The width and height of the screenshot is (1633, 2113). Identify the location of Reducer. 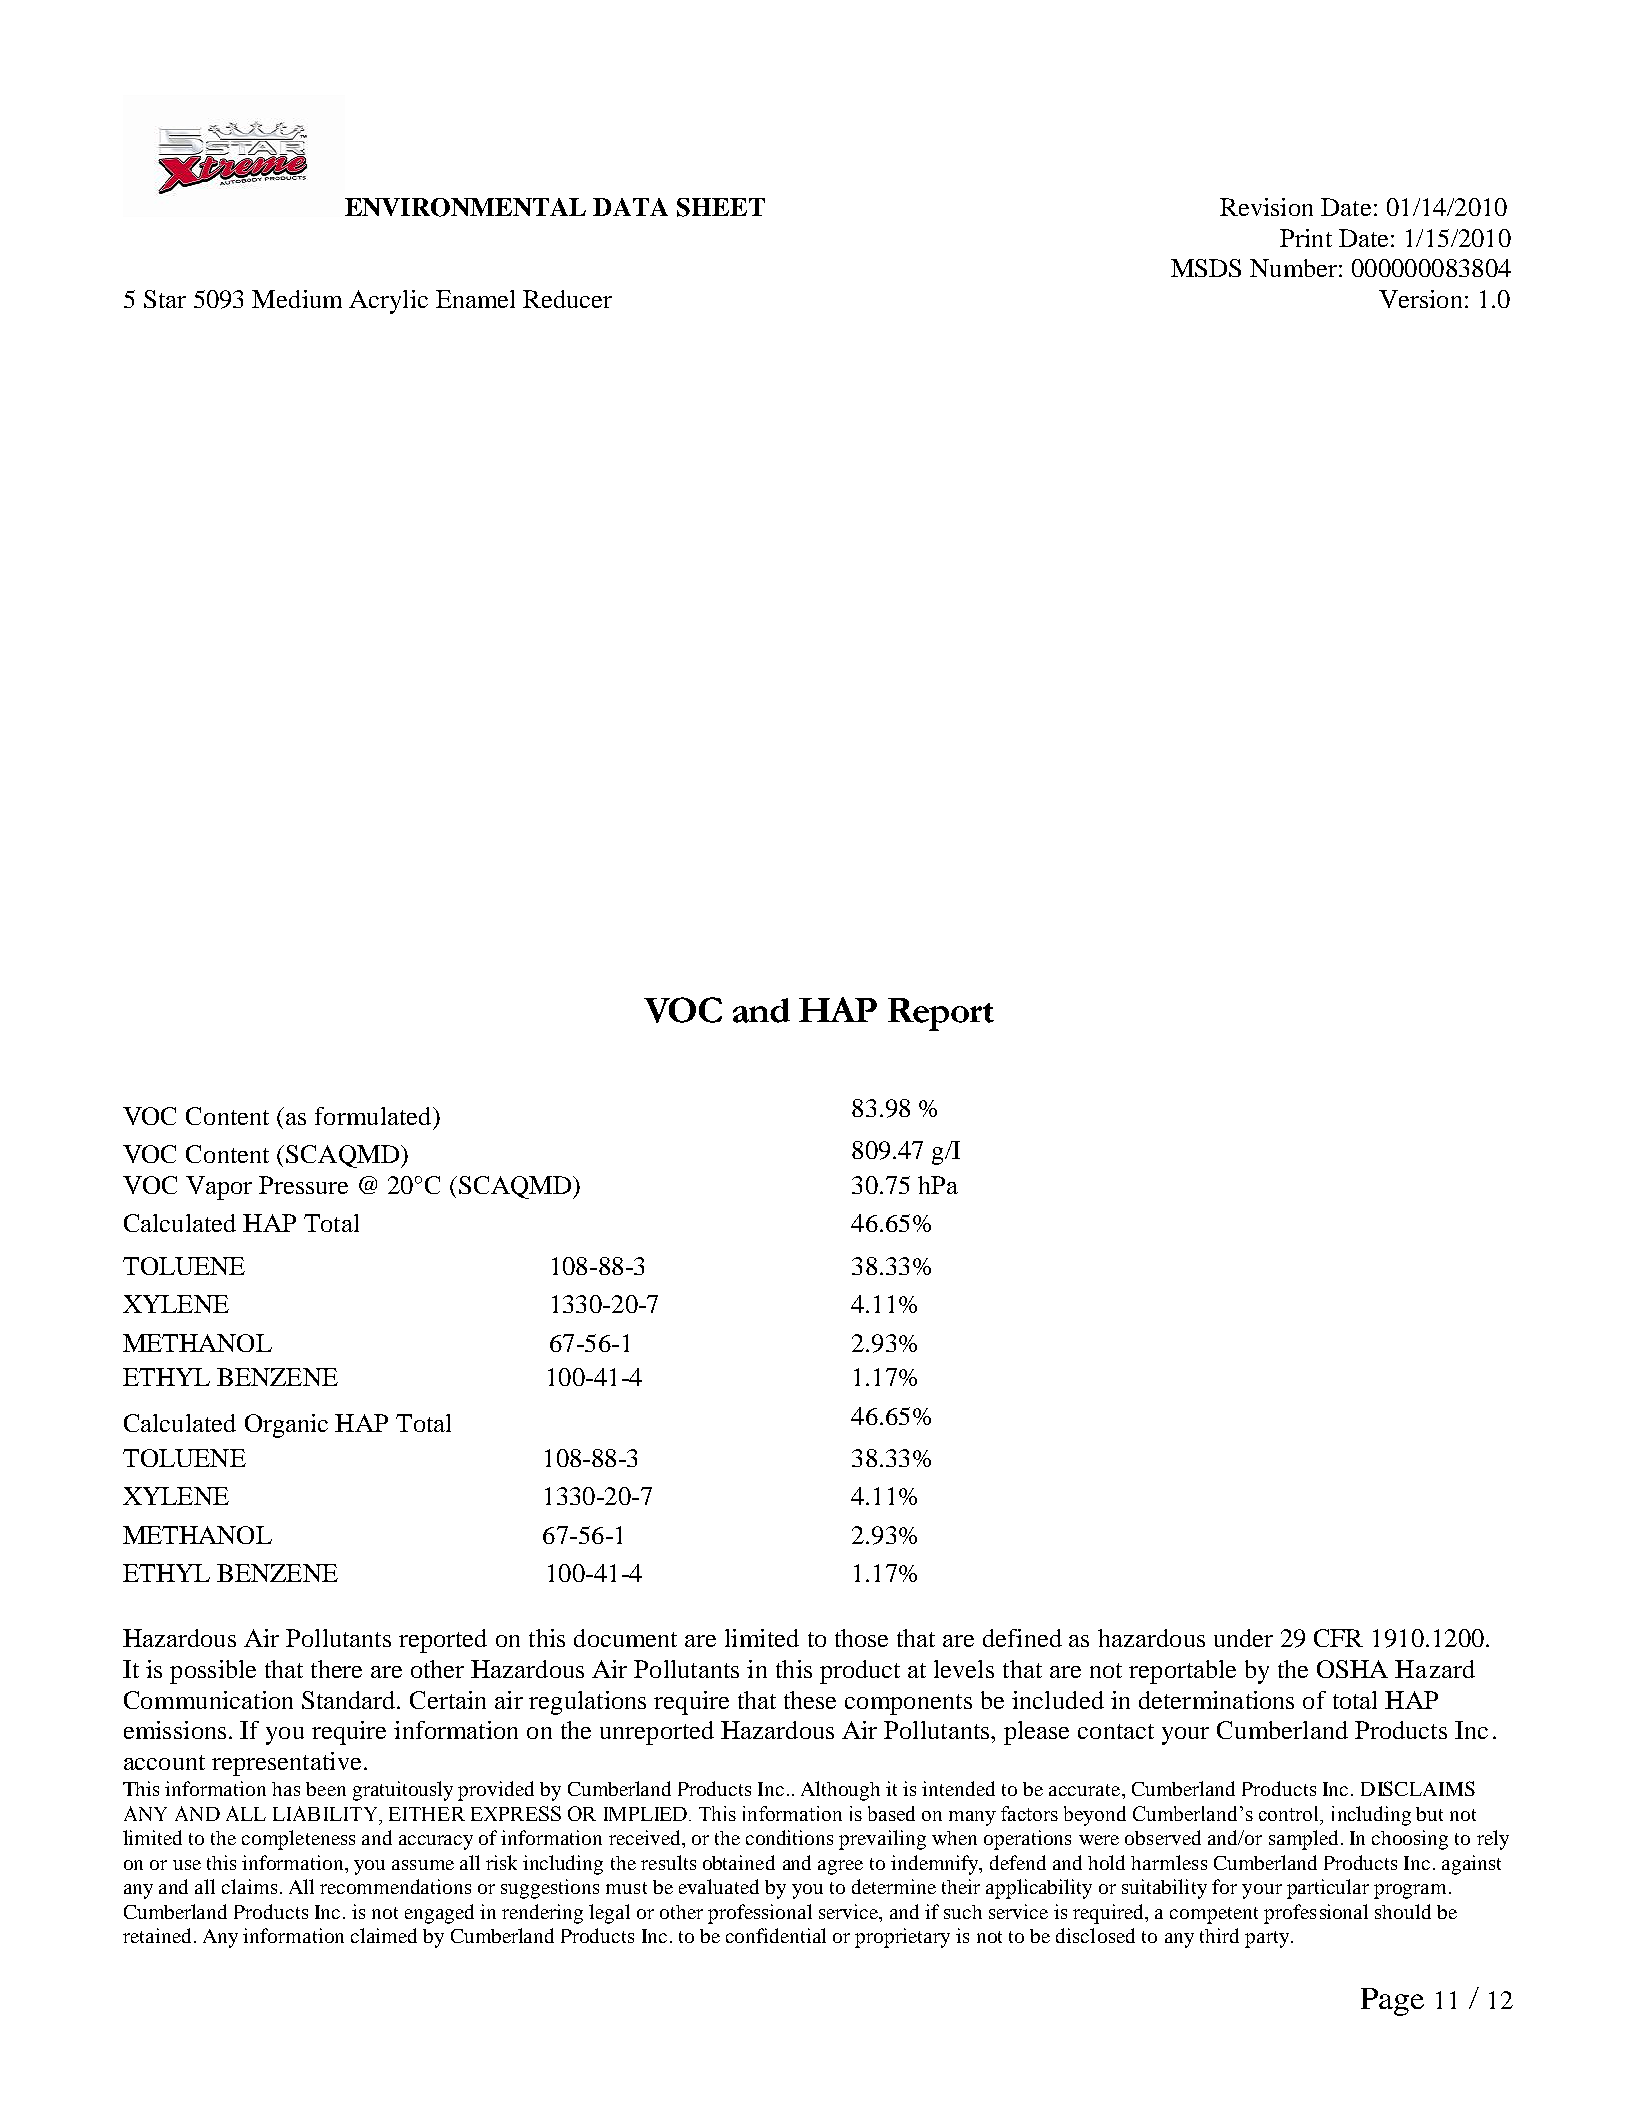
(567, 299).
